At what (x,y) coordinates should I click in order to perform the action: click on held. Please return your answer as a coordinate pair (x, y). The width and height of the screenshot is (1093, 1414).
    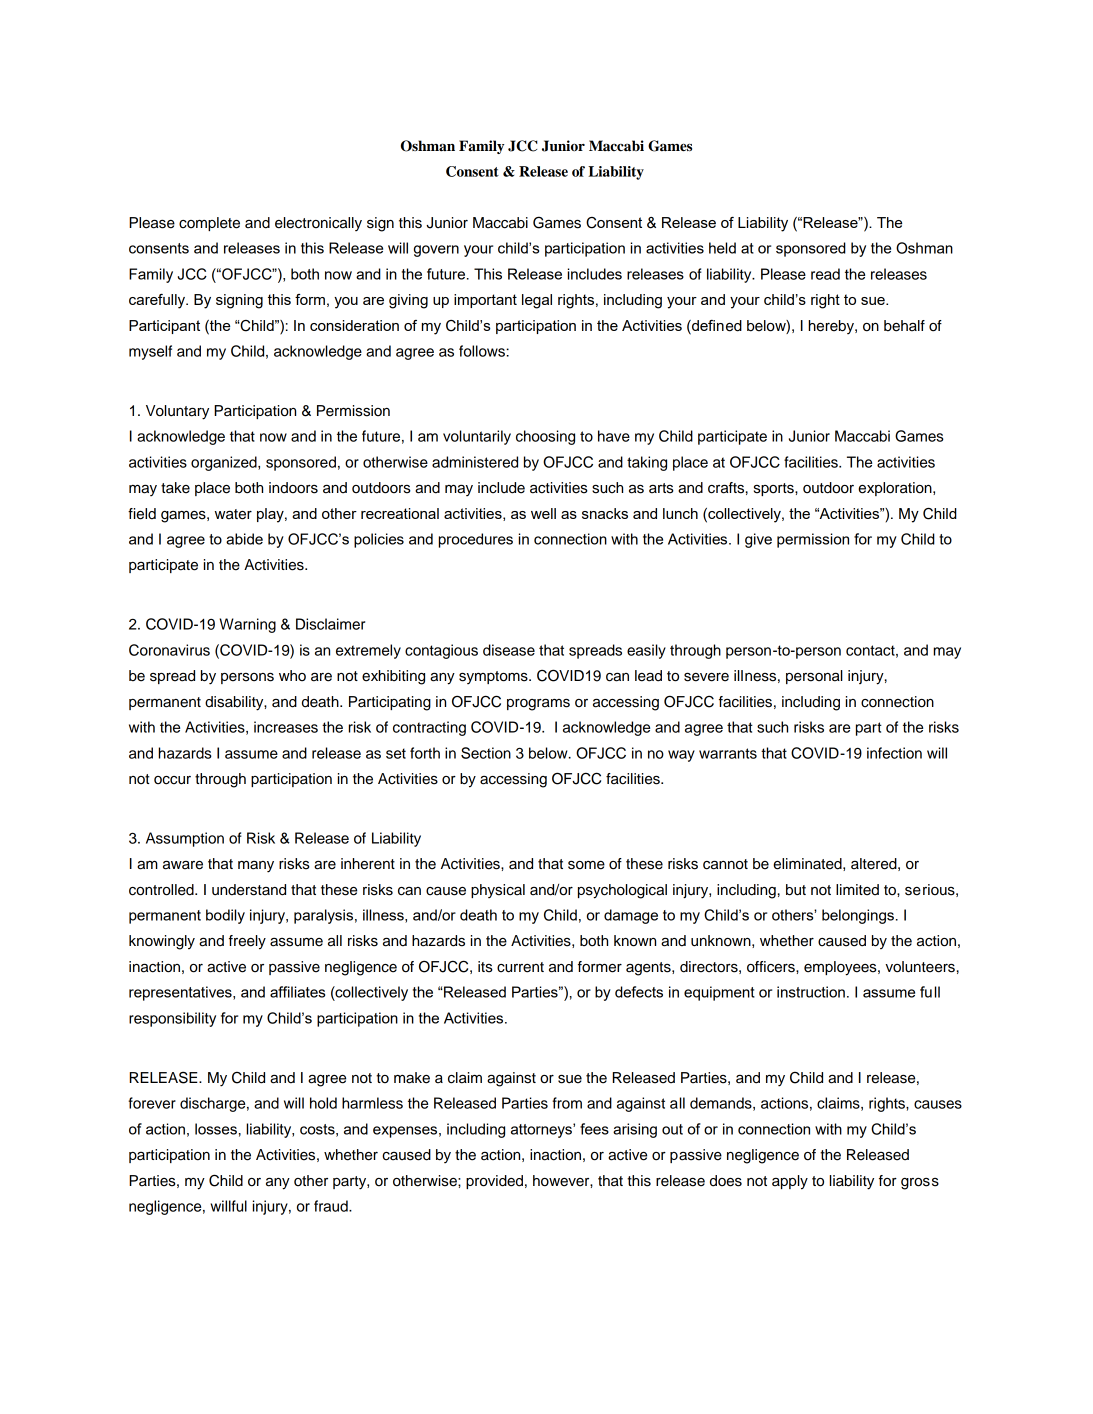
    Looking at the image, I should click on (722, 248).
